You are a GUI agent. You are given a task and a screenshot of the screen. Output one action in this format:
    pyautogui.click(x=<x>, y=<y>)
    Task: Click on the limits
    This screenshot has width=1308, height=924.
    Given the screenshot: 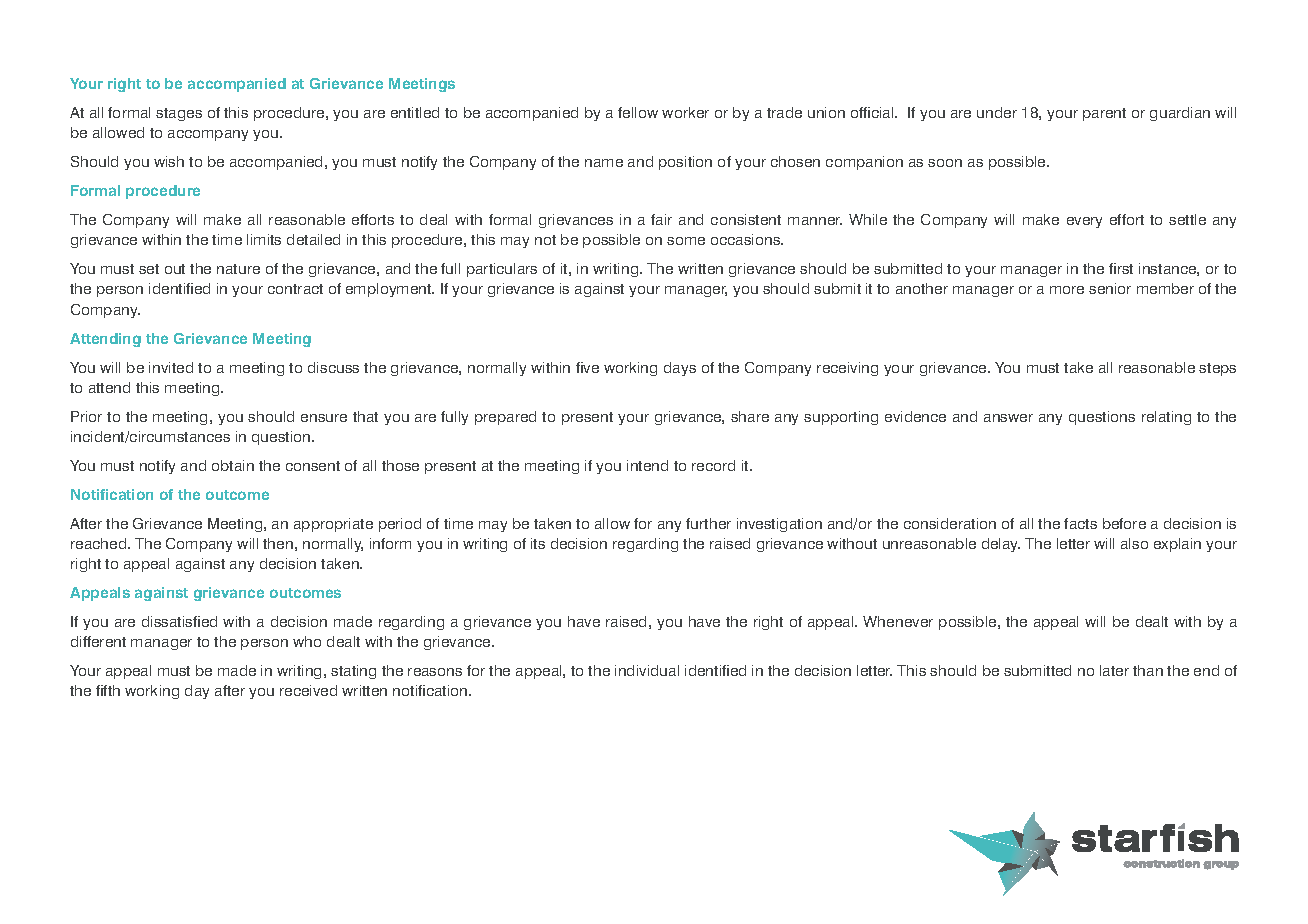 What is the action you would take?
    pyautogui.click(x=264, y=239)
